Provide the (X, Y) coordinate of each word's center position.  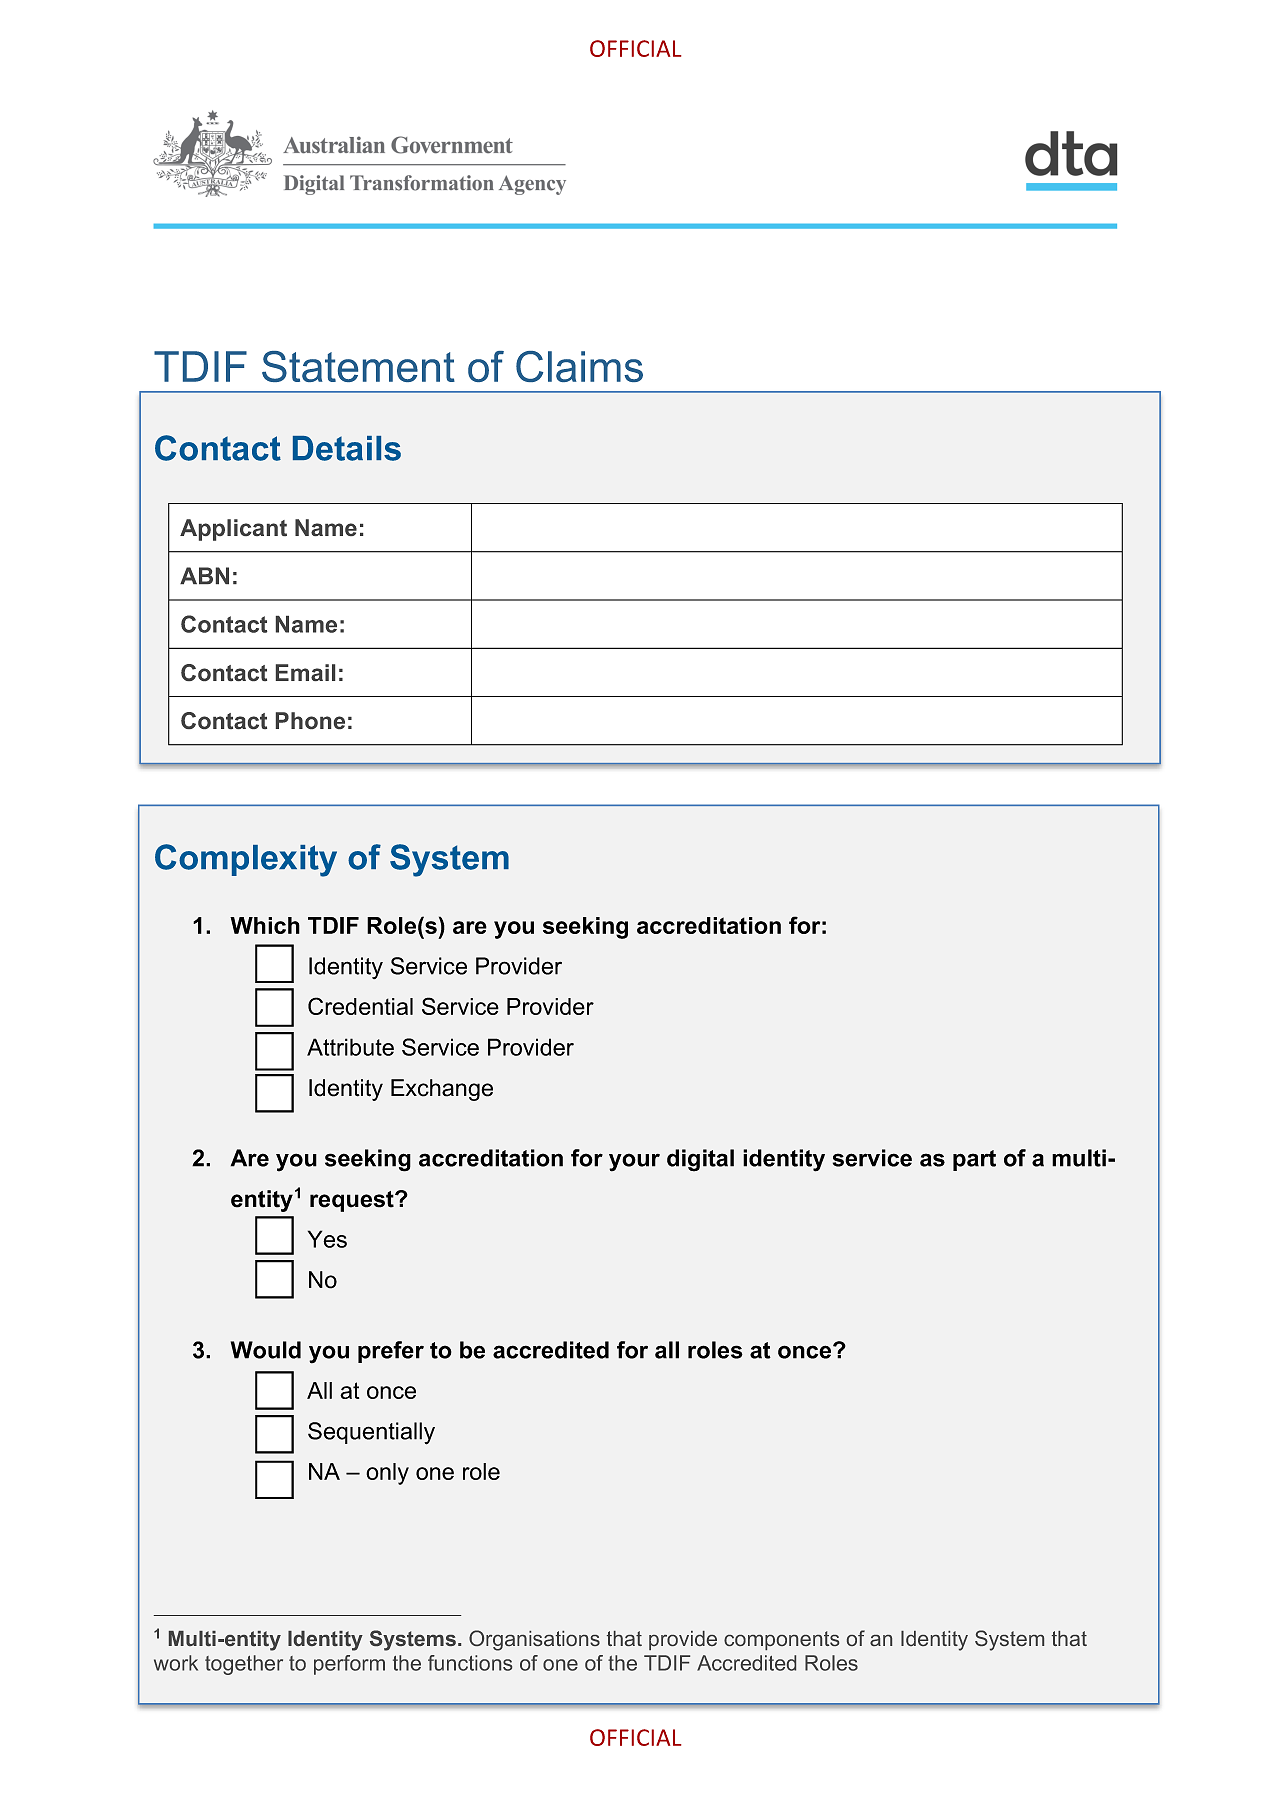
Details (347, 448)
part (974, 1160)
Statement (358, 366)
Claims (579, 366)
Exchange (442, 1090)
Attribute (350, 1047)
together (244, 1665)
